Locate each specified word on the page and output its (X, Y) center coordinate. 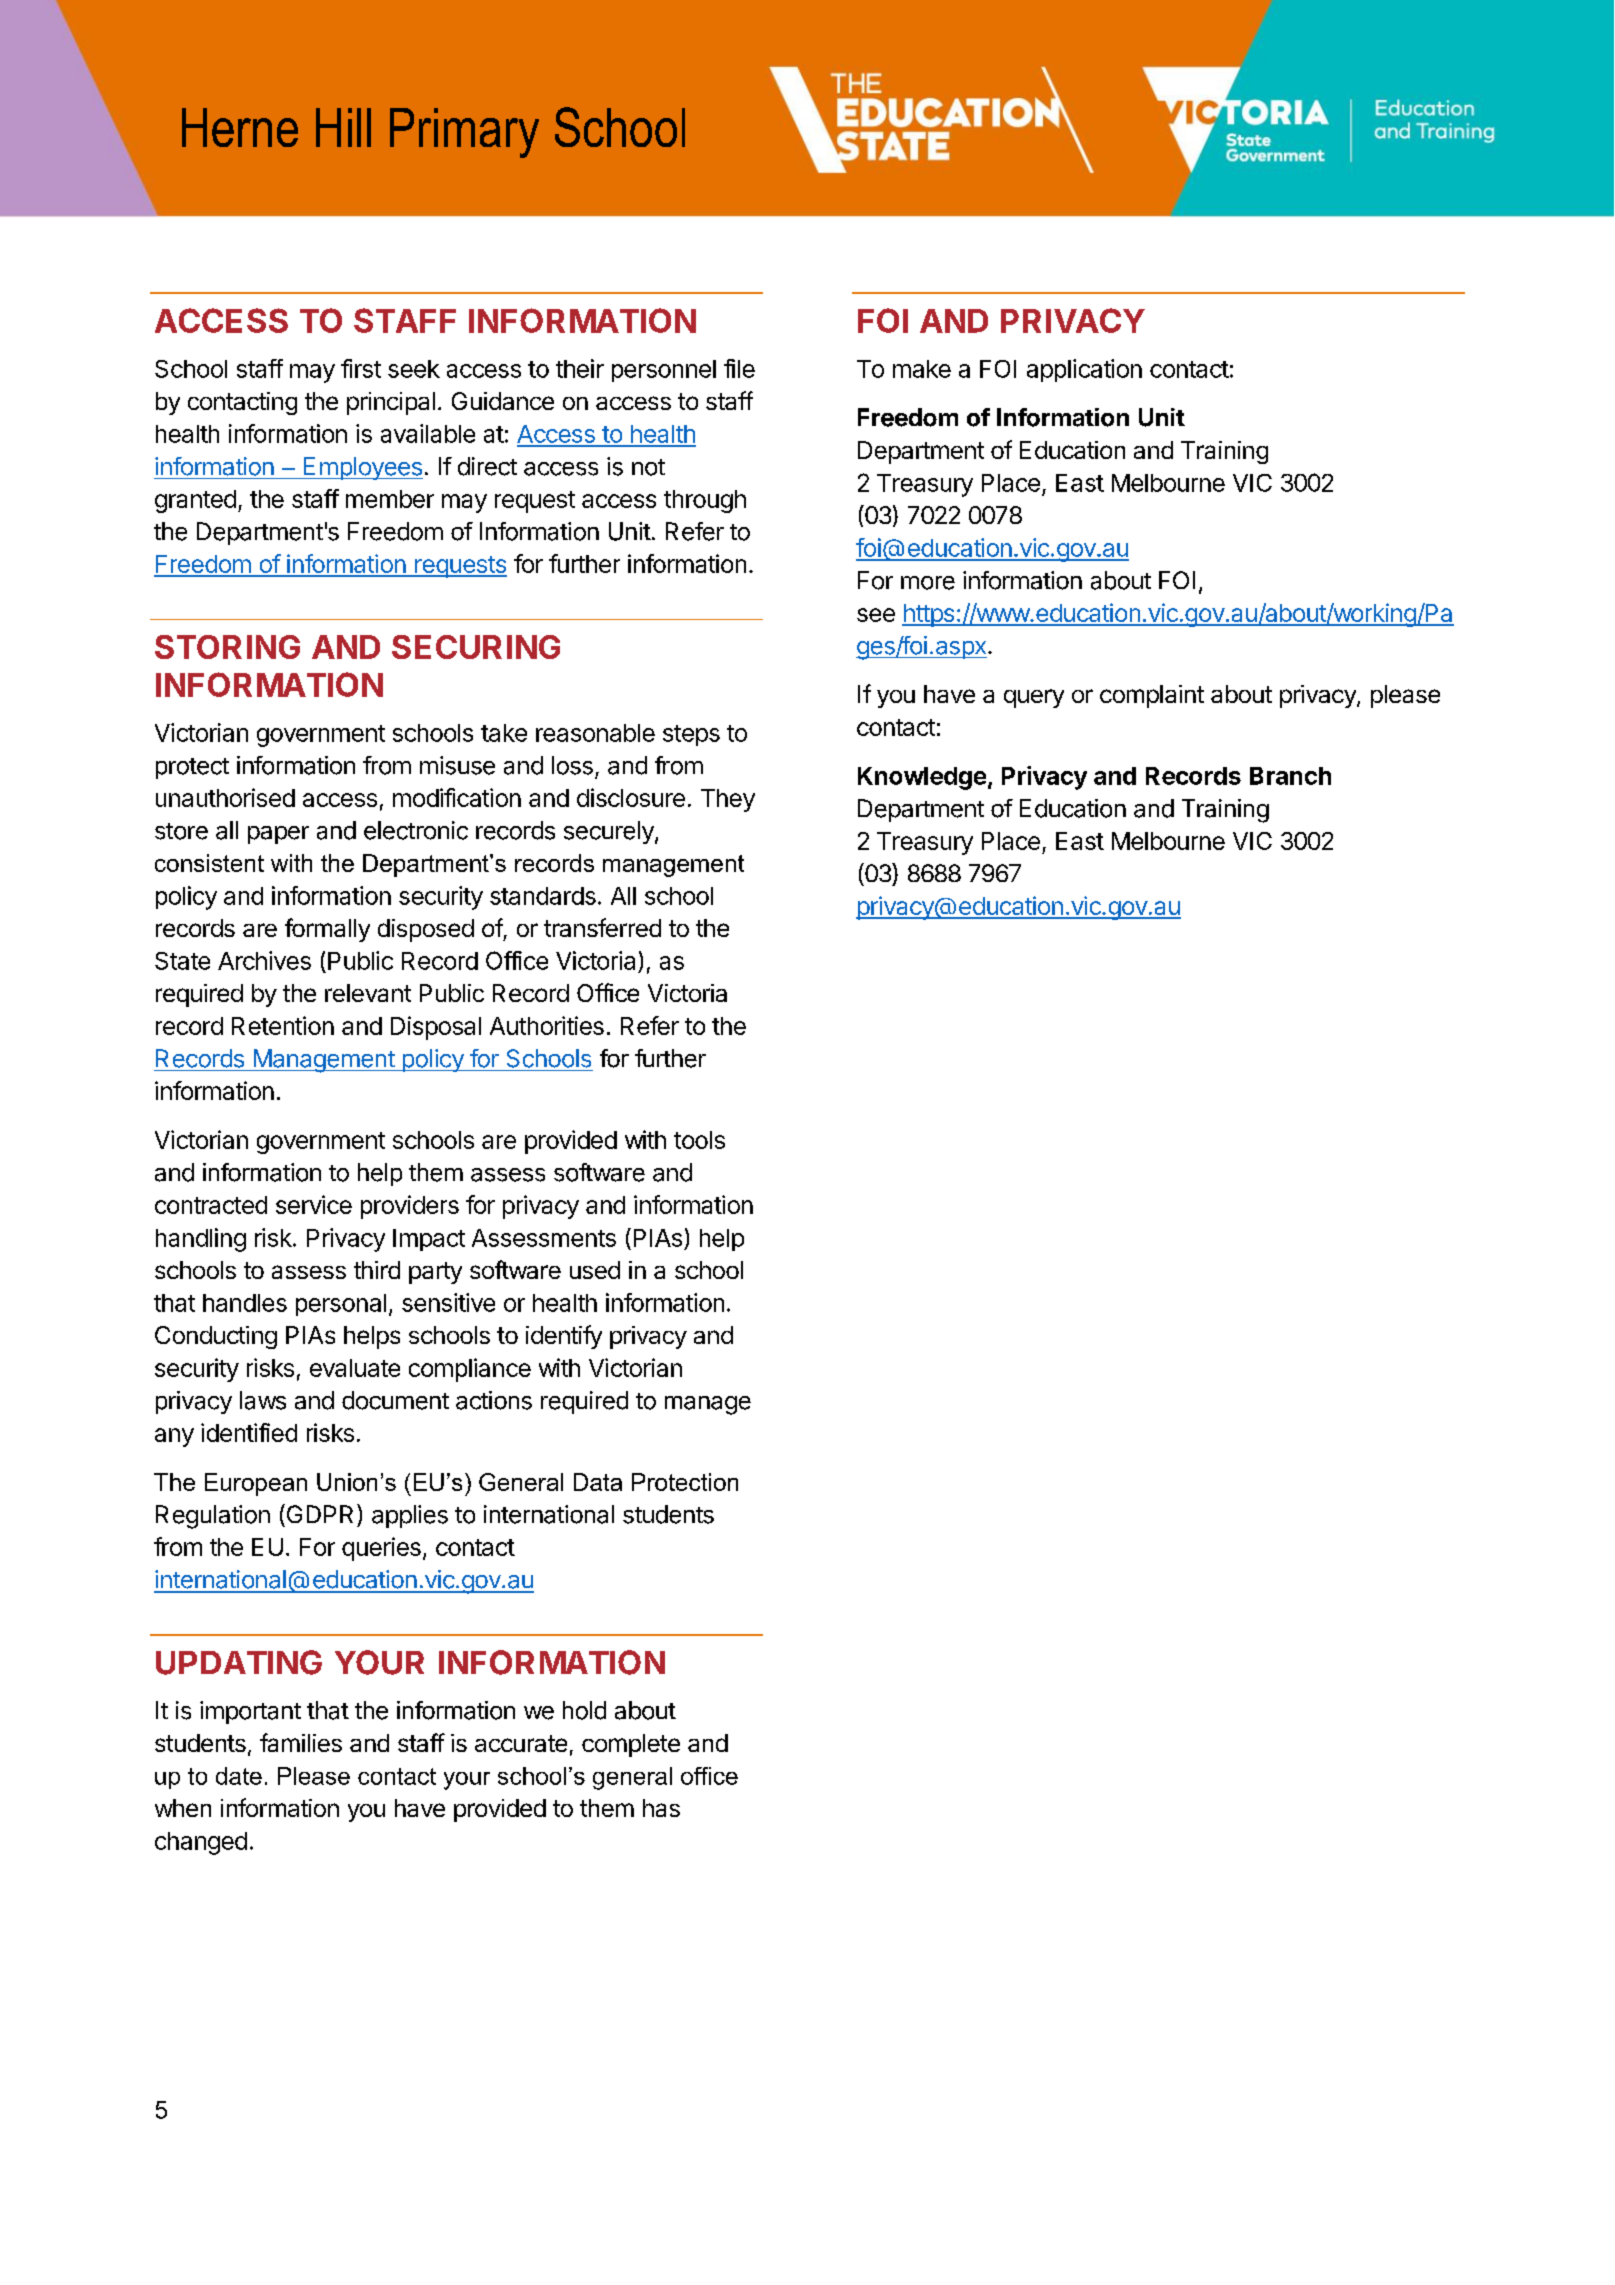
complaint (1152, 696)
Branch (1290, 776)
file (739, 368)
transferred (602, 927)
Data (598, 1482)
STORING (227, 647)
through (705, 501)
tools (699, 1140)
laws (263, 1400)
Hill (343, 127)
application (1084, 370)
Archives (264, 960)
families (301, 1742)
